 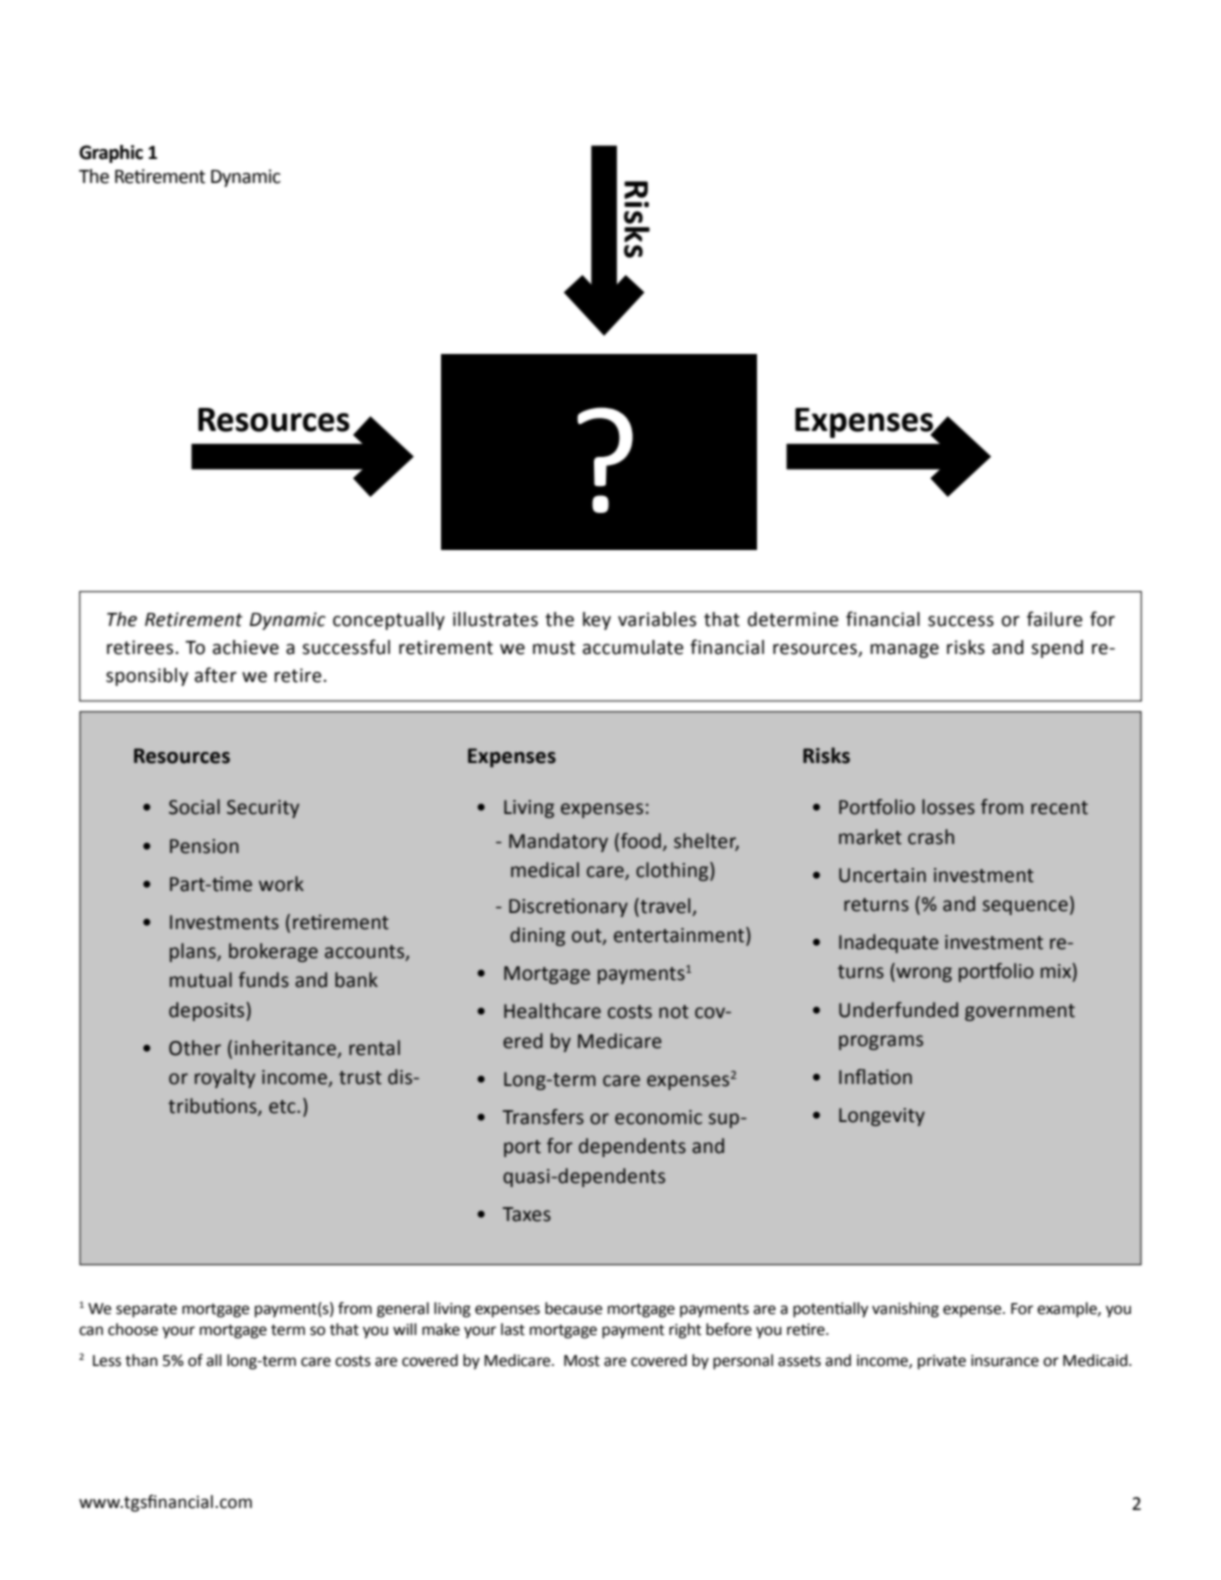 What do you see at coordinates (573, 1308) in the image?
I see `because` at bounding box center [573, 1308].
